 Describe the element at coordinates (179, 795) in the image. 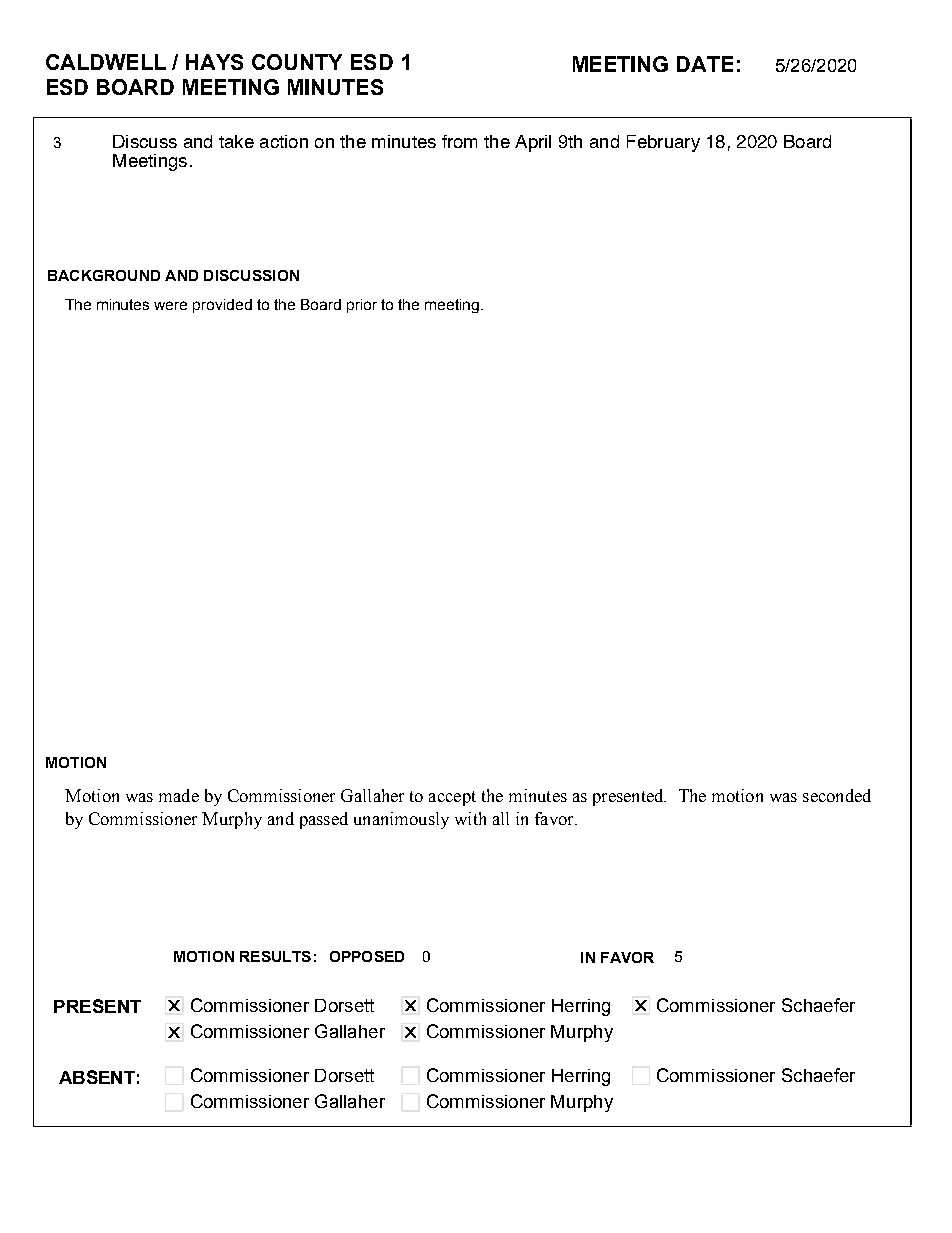

I see `made` at that location.
